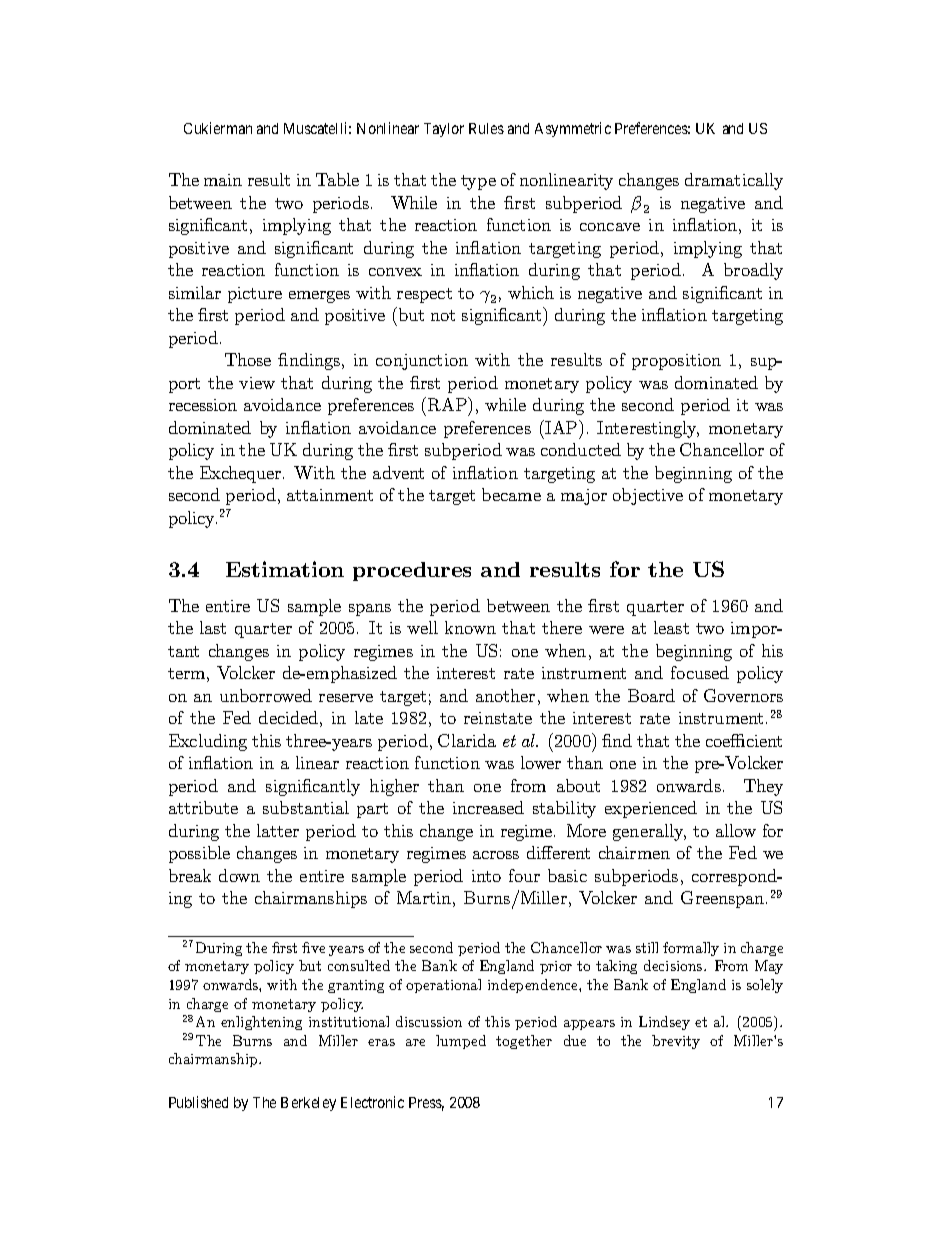 The image size is (952, 1233). Describe the element at coordinates (671, 627) in the screenshot. I see `least` at that location.
